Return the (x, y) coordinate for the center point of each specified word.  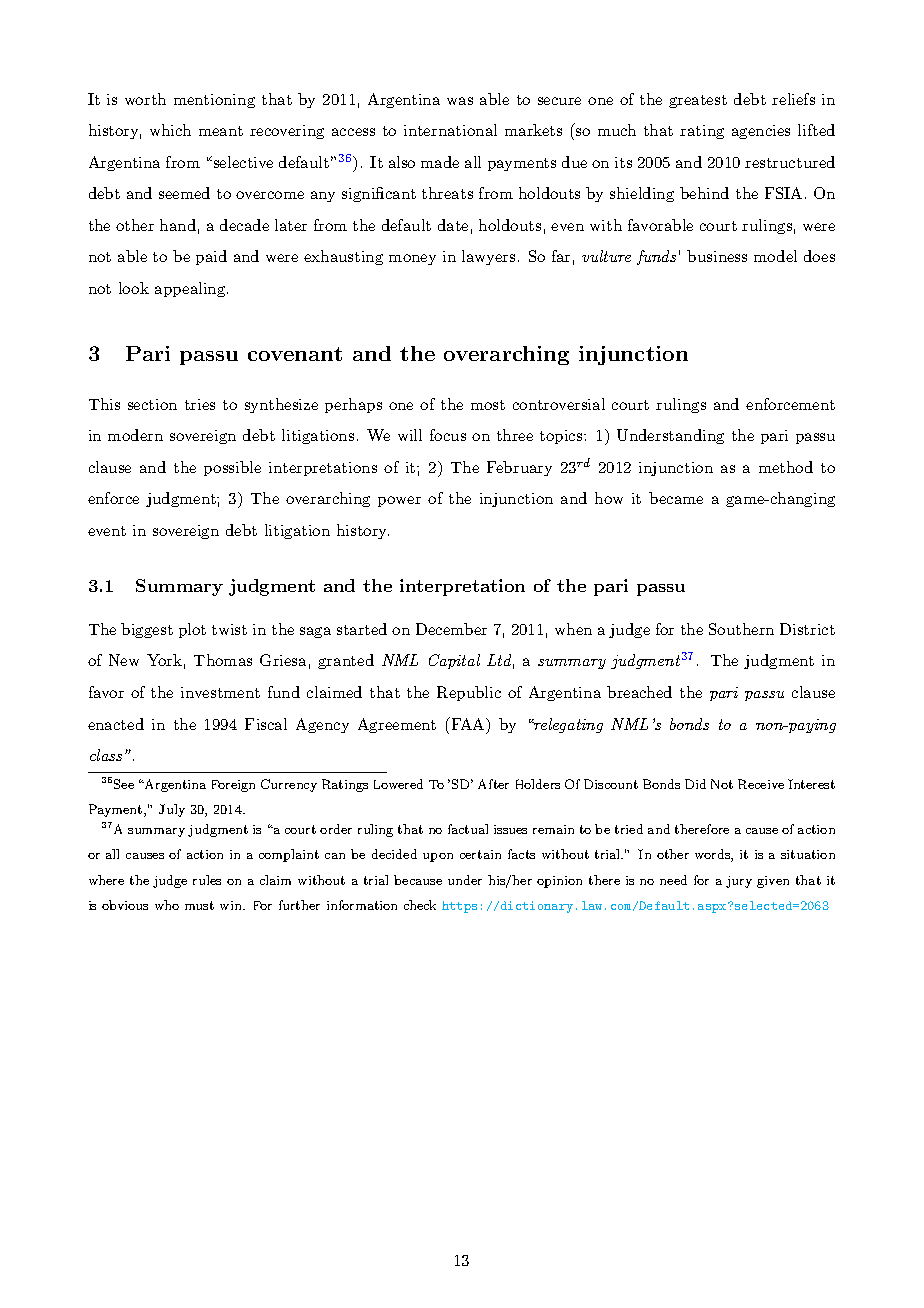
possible (232, 468)
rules (207, 880)
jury (739, 882)
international (450, 130)
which (170, 130)
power (399, 501)
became (676, 498)
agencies (761, 132)
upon (438, 857)
